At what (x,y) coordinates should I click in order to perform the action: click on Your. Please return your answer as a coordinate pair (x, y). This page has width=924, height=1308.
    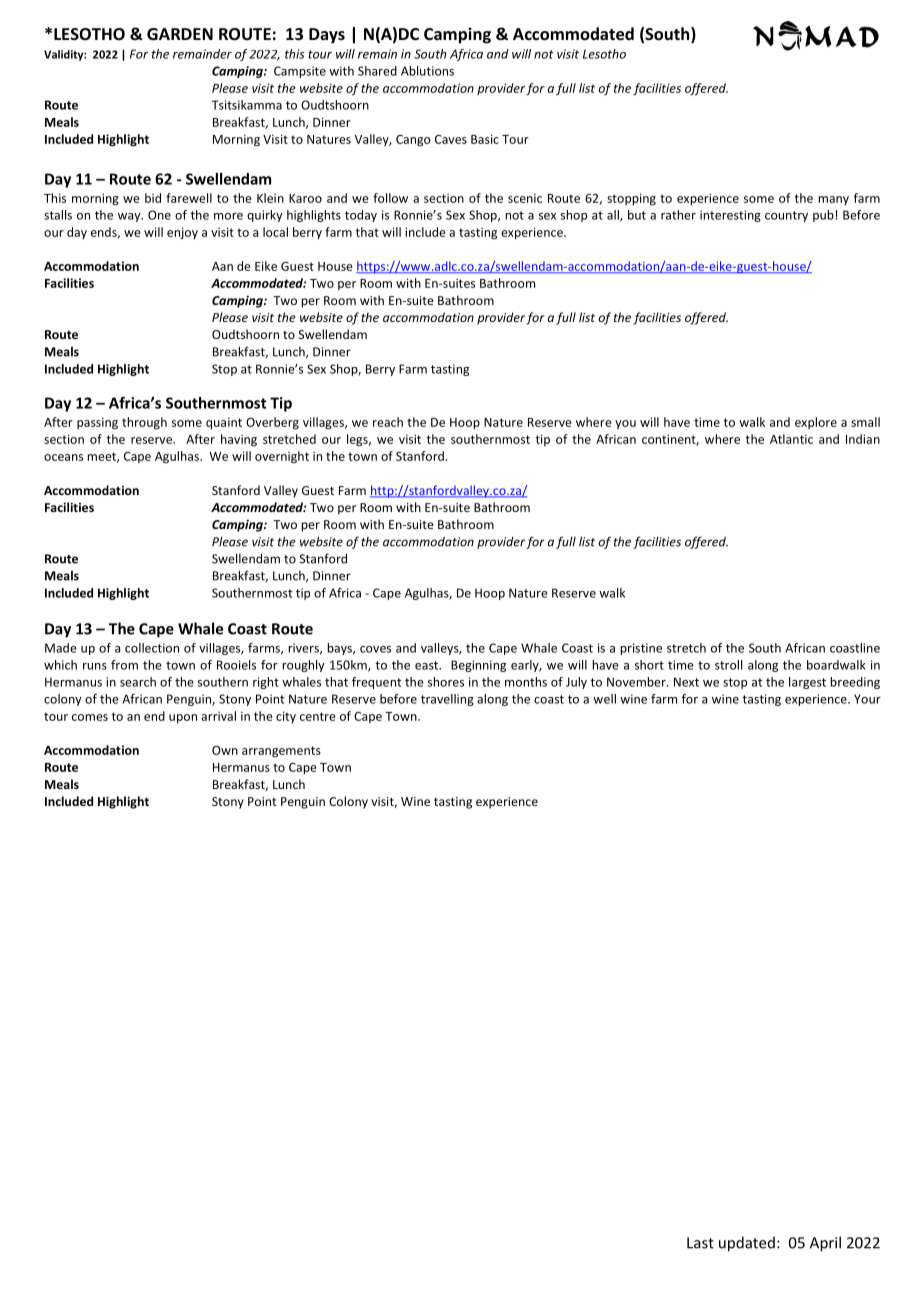
    Looking at the image, I should click on (867, 699).
